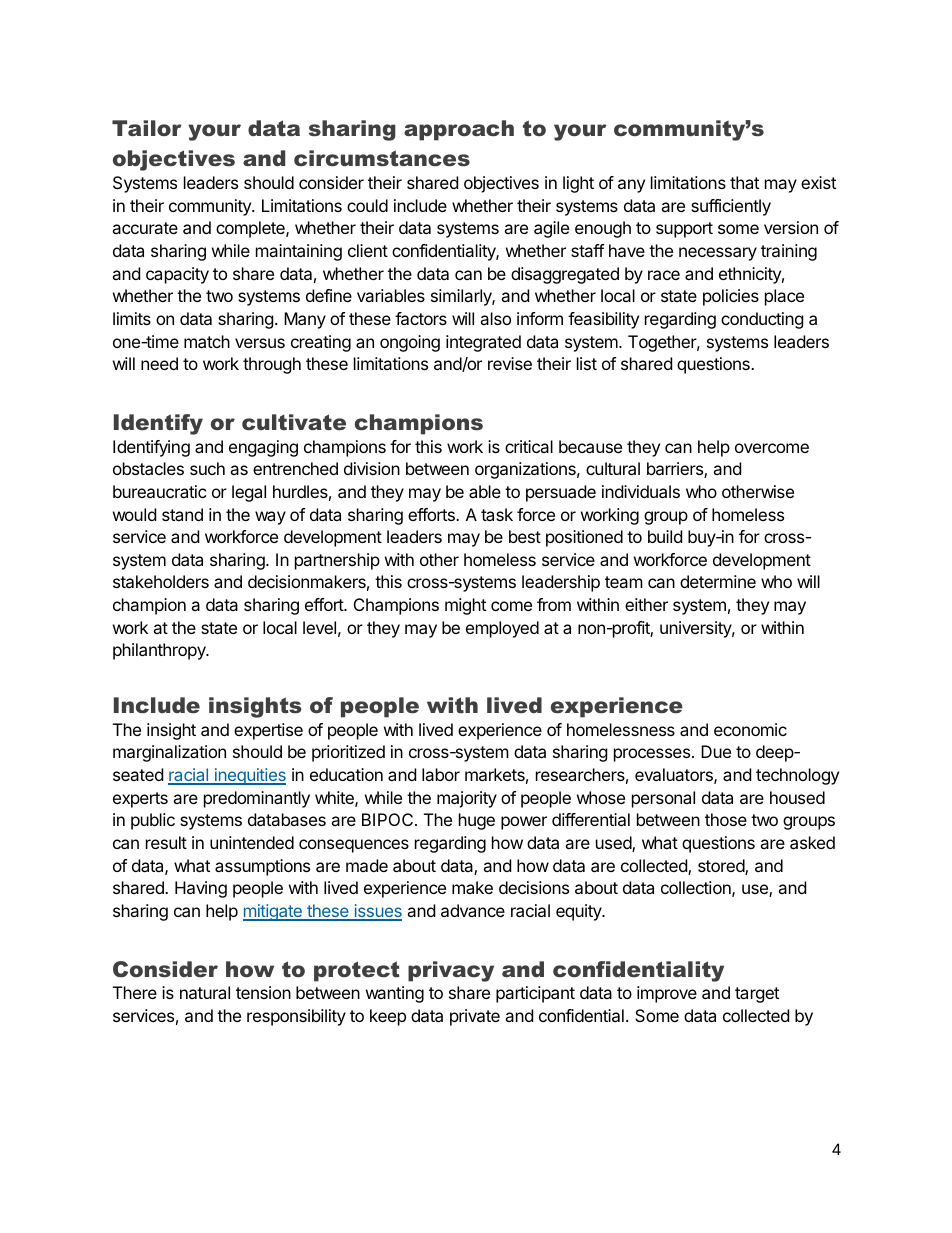  What do you see at coordinates (205, 992) in the screenshot?
I see `natural` at bounding box center [205, 992].
